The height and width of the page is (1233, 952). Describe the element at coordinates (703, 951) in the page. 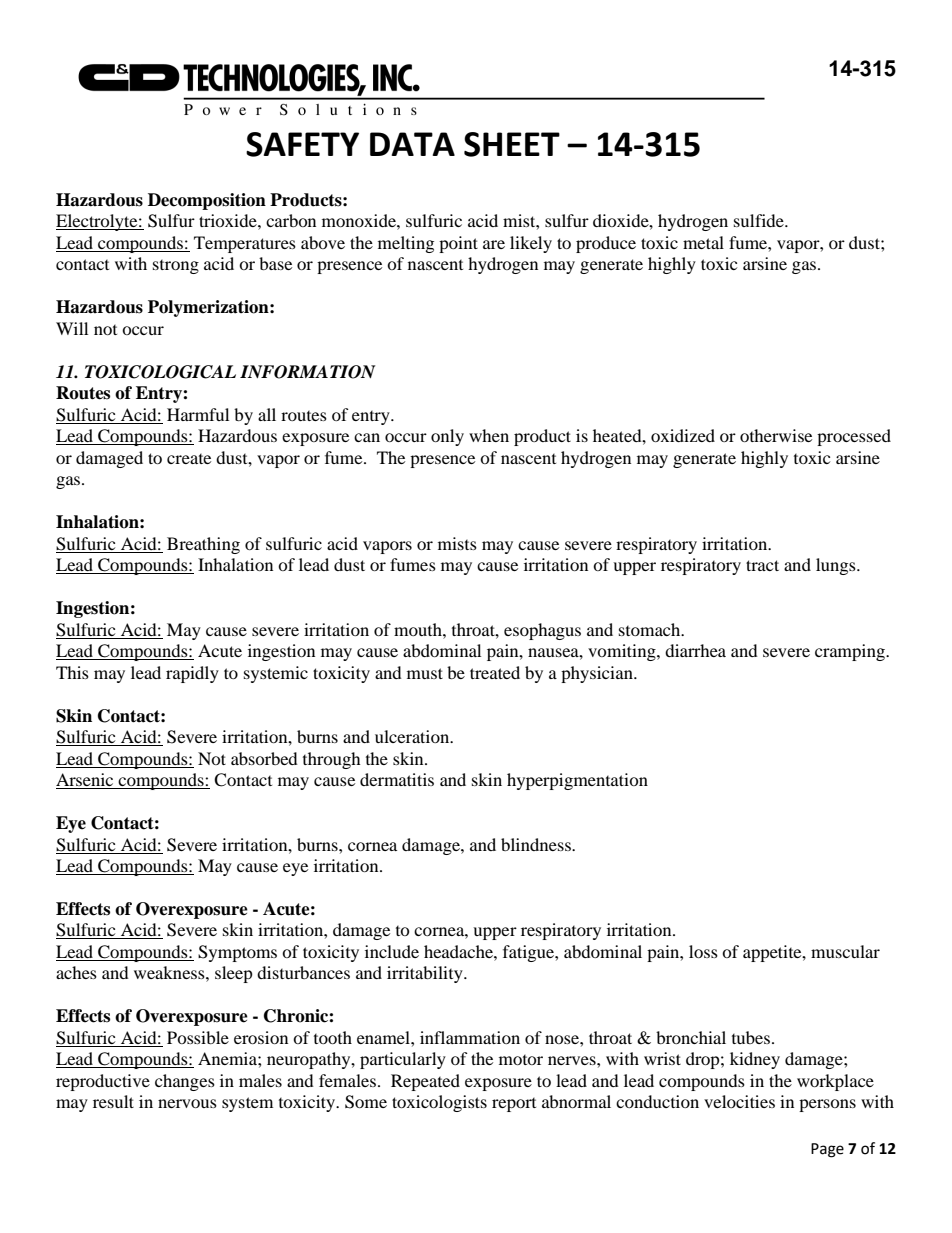

I see `loss` at that location.
